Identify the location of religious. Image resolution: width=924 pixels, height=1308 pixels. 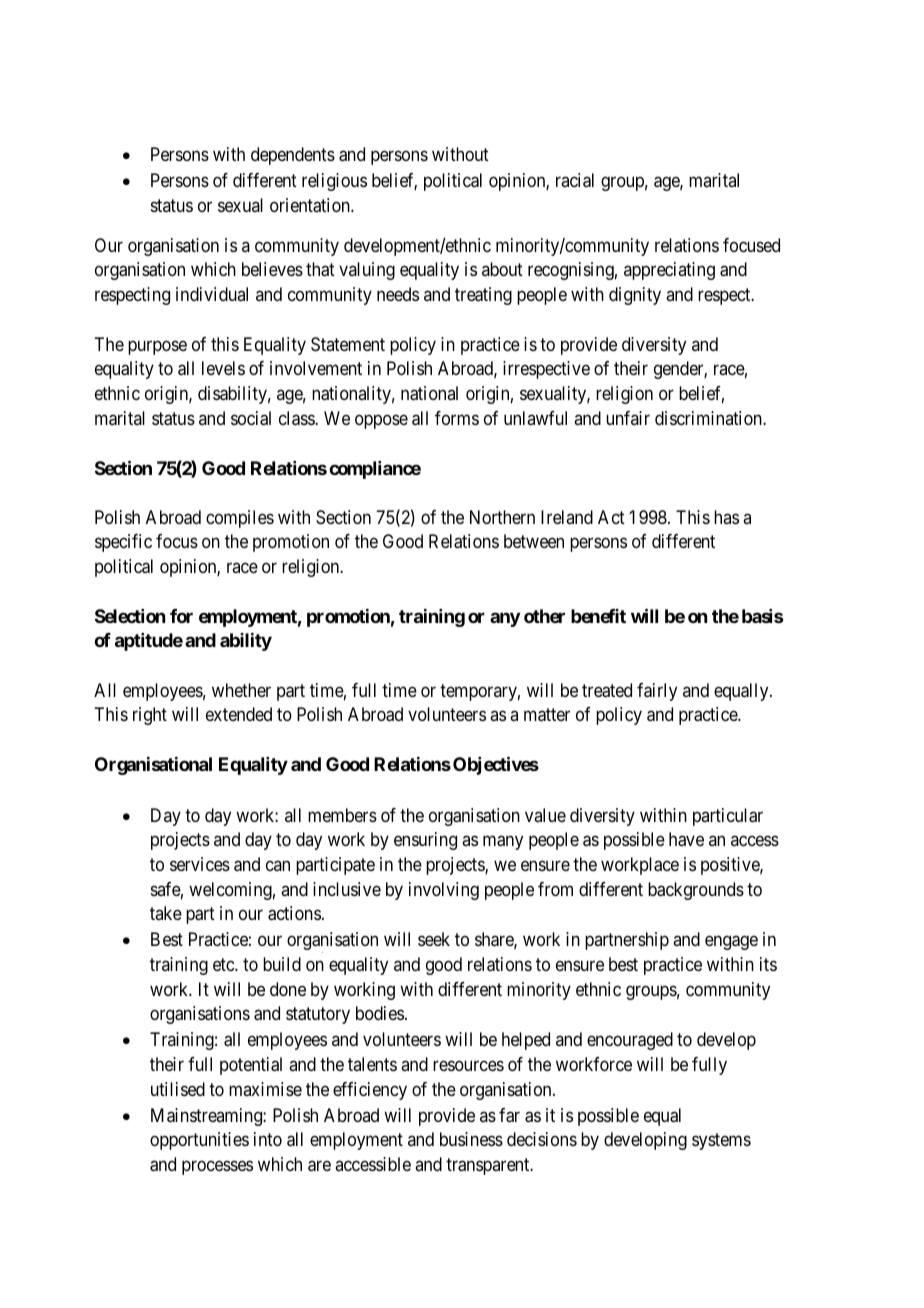
(334, 182).
